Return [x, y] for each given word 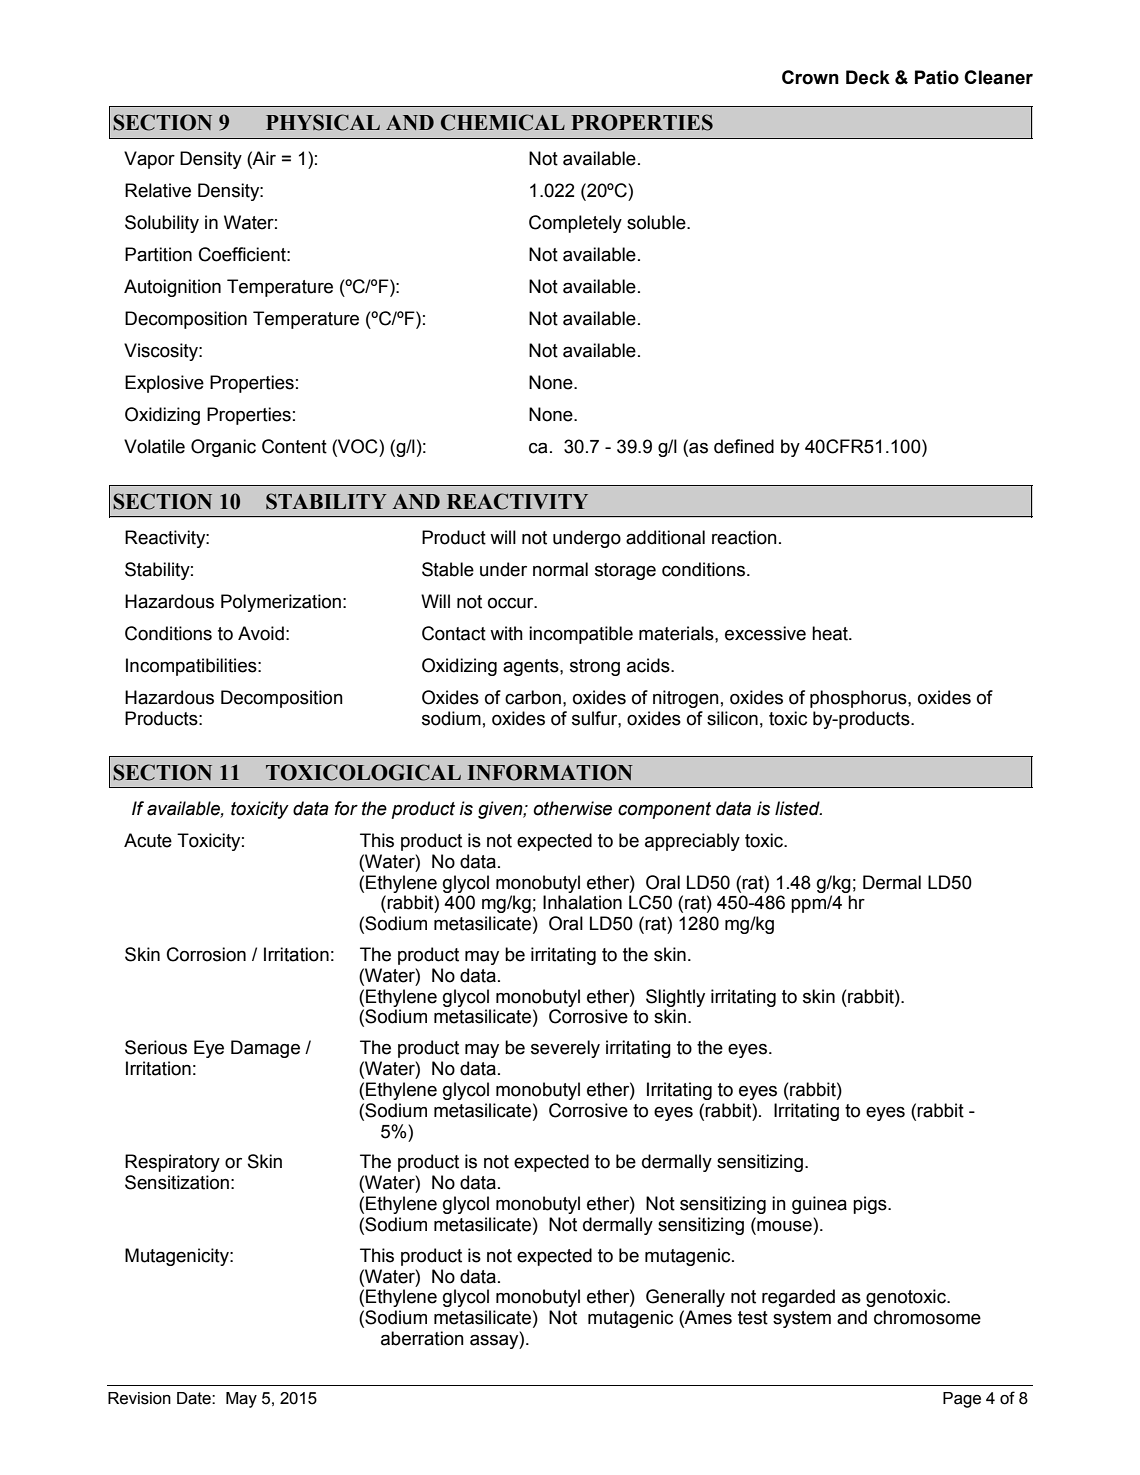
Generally [685, 1298]
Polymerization [281, 603]
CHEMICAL [503, 122]
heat [831, 633]
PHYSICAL [323, 122]
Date [195, 1398]
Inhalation [582, 902]
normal [560, 569]
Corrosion [206, 954]
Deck [868, 77]
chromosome [927, 1317]
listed [798, 808]
